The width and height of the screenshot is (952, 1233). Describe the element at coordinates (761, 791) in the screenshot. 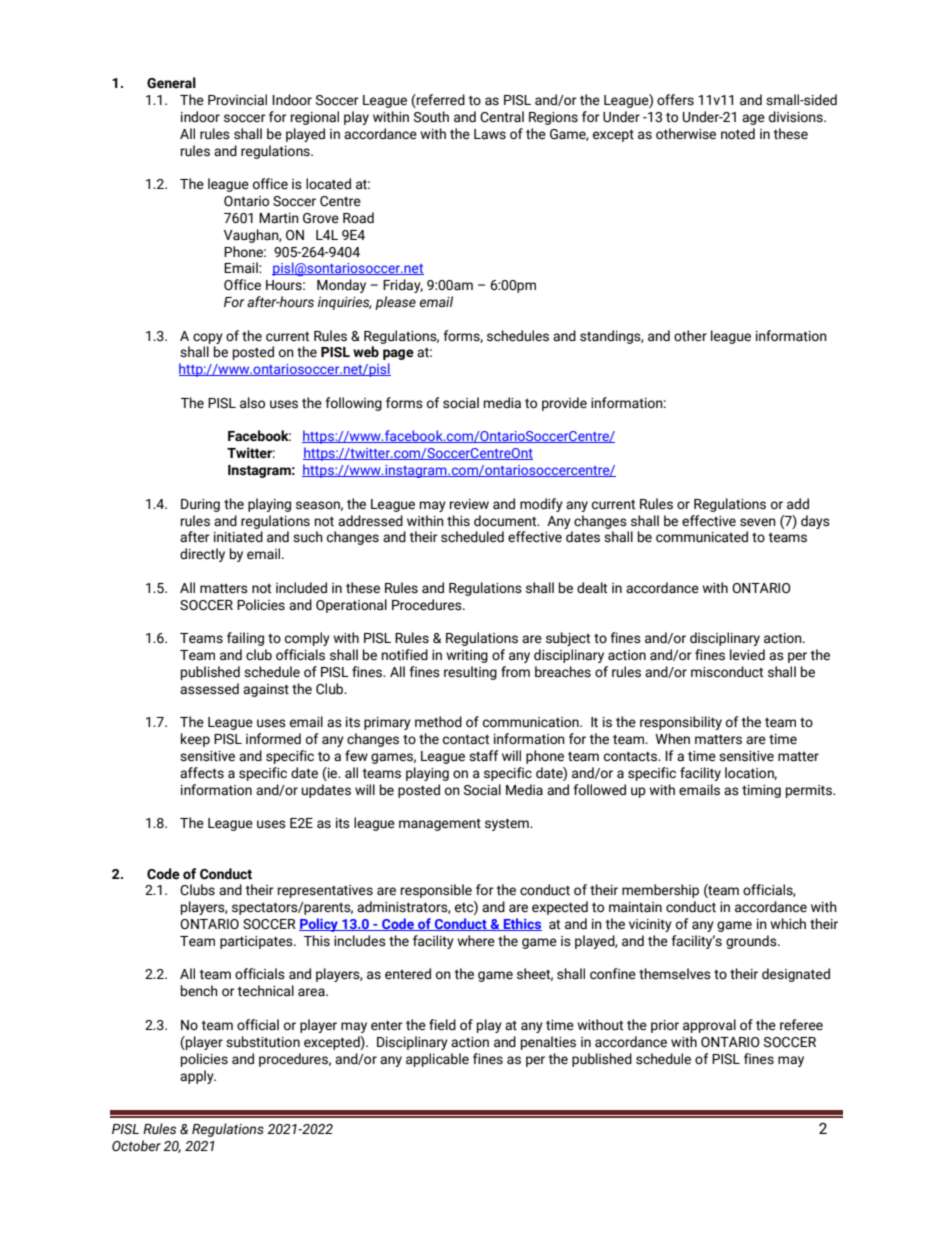

I see `timing` at that location.
